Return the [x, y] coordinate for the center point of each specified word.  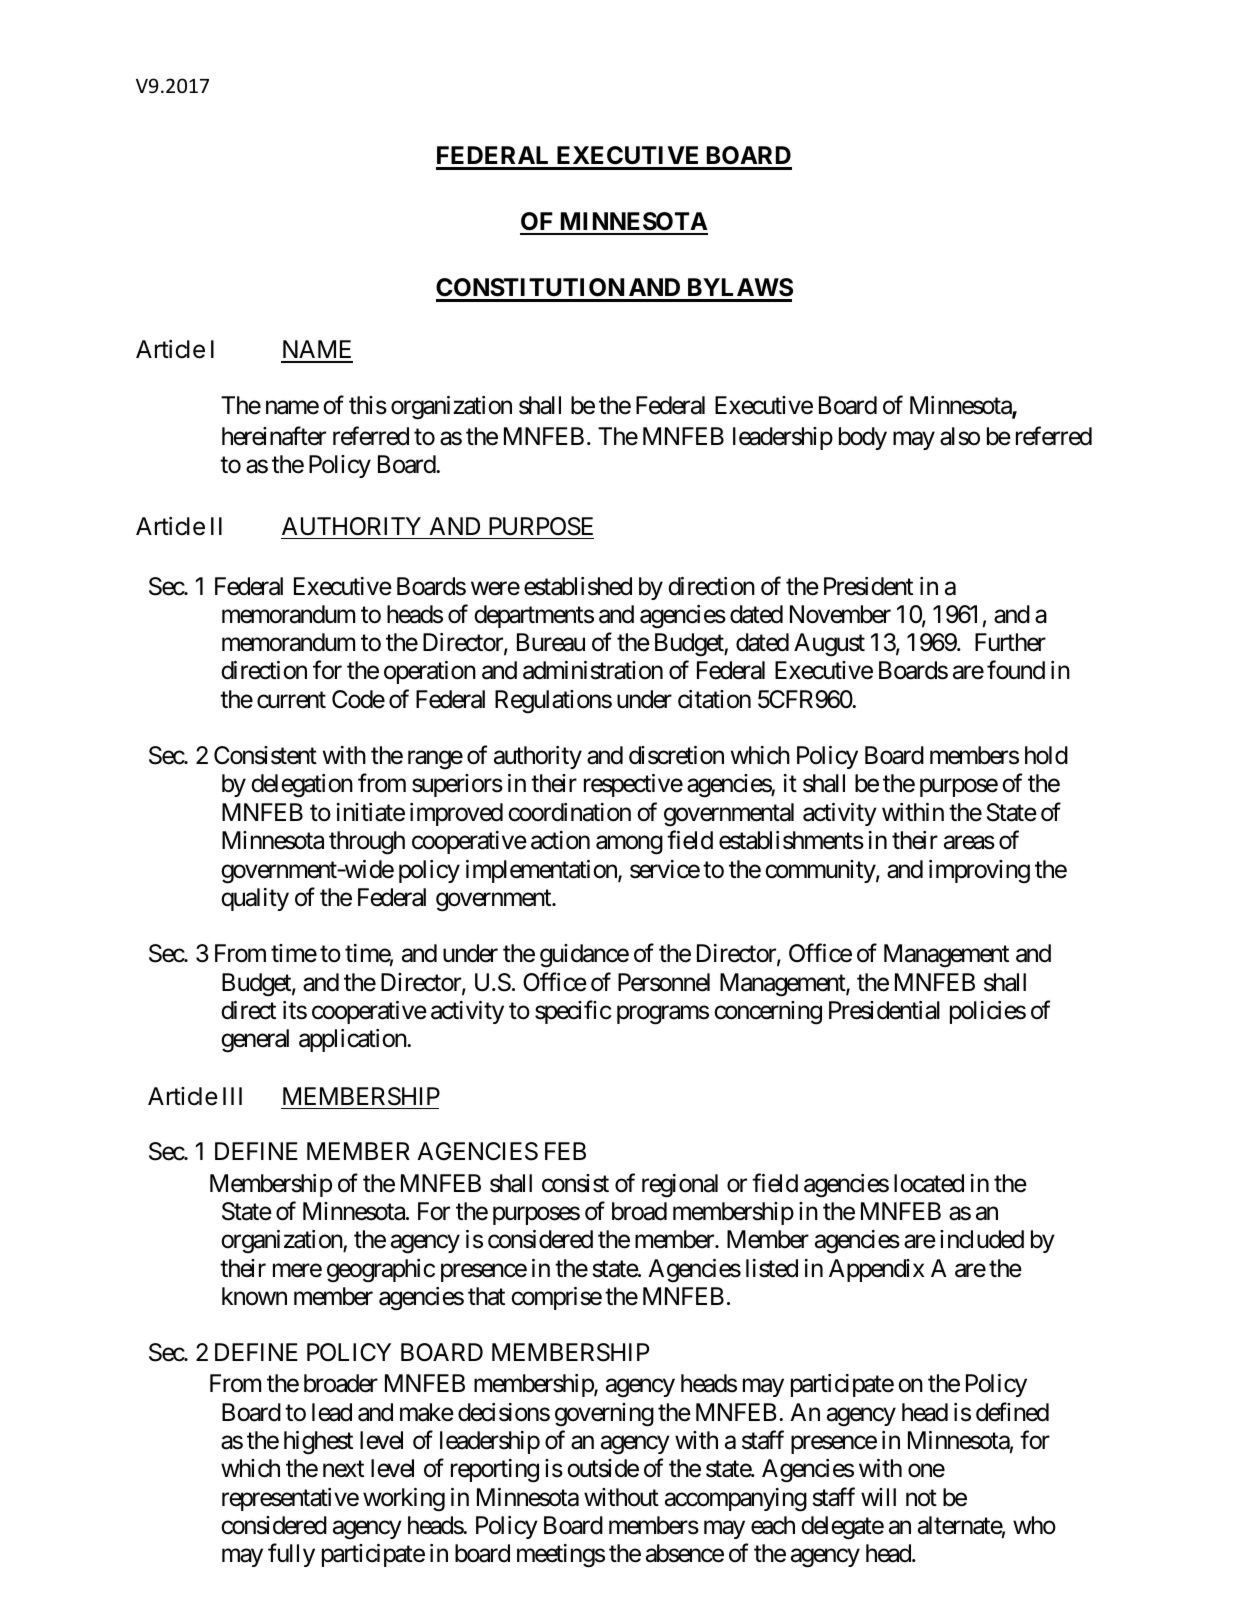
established [578, 586]
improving [979, 872]
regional [680, 1186]
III [232, 1096]
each [773, 1525]
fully [291, 1555]
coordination [569, 812]
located [929, 1183]
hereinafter [274, 436]
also [960, 436]
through [367, 843]
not [921, 1498]
